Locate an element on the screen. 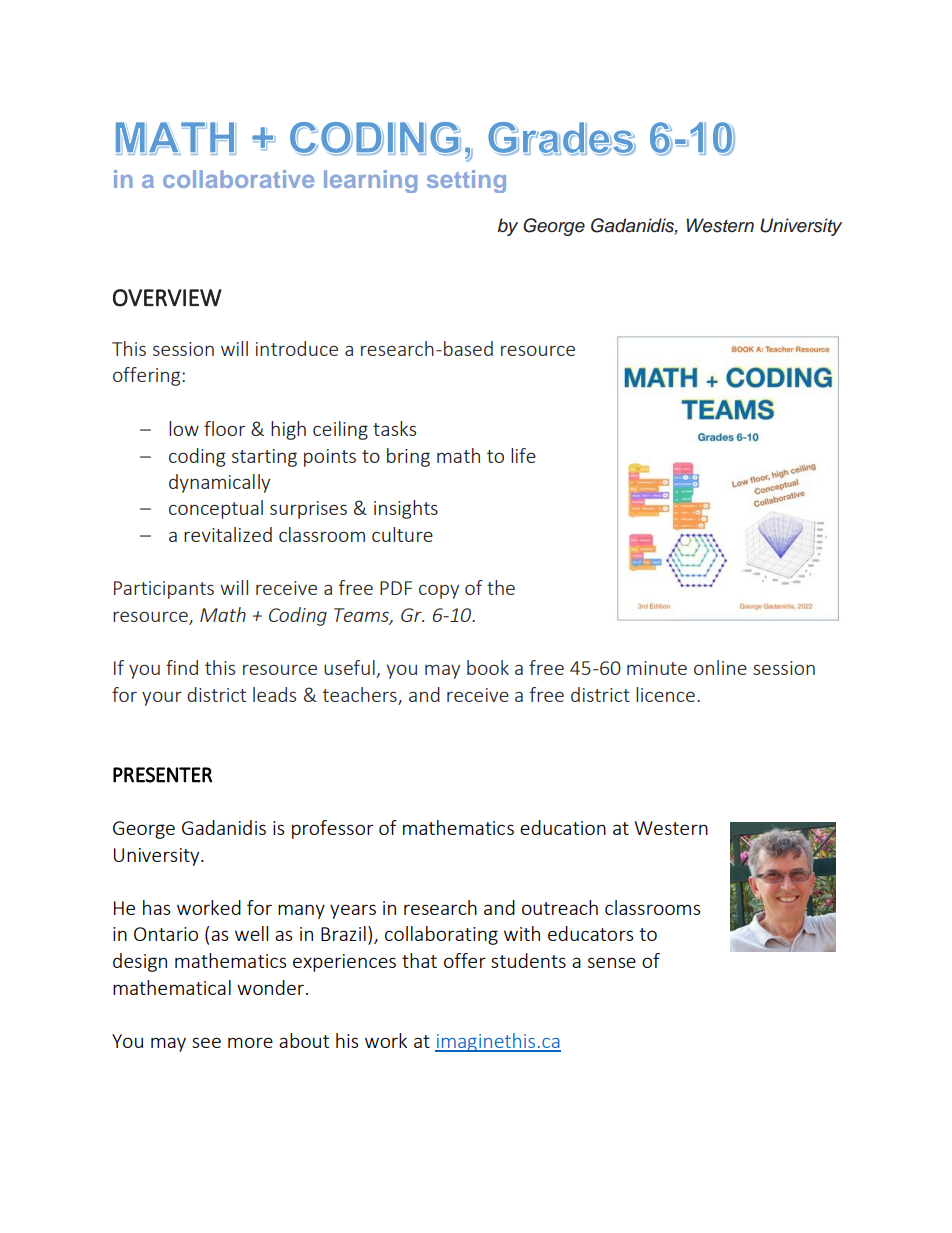  see is located at coordinates (206, 1042).
